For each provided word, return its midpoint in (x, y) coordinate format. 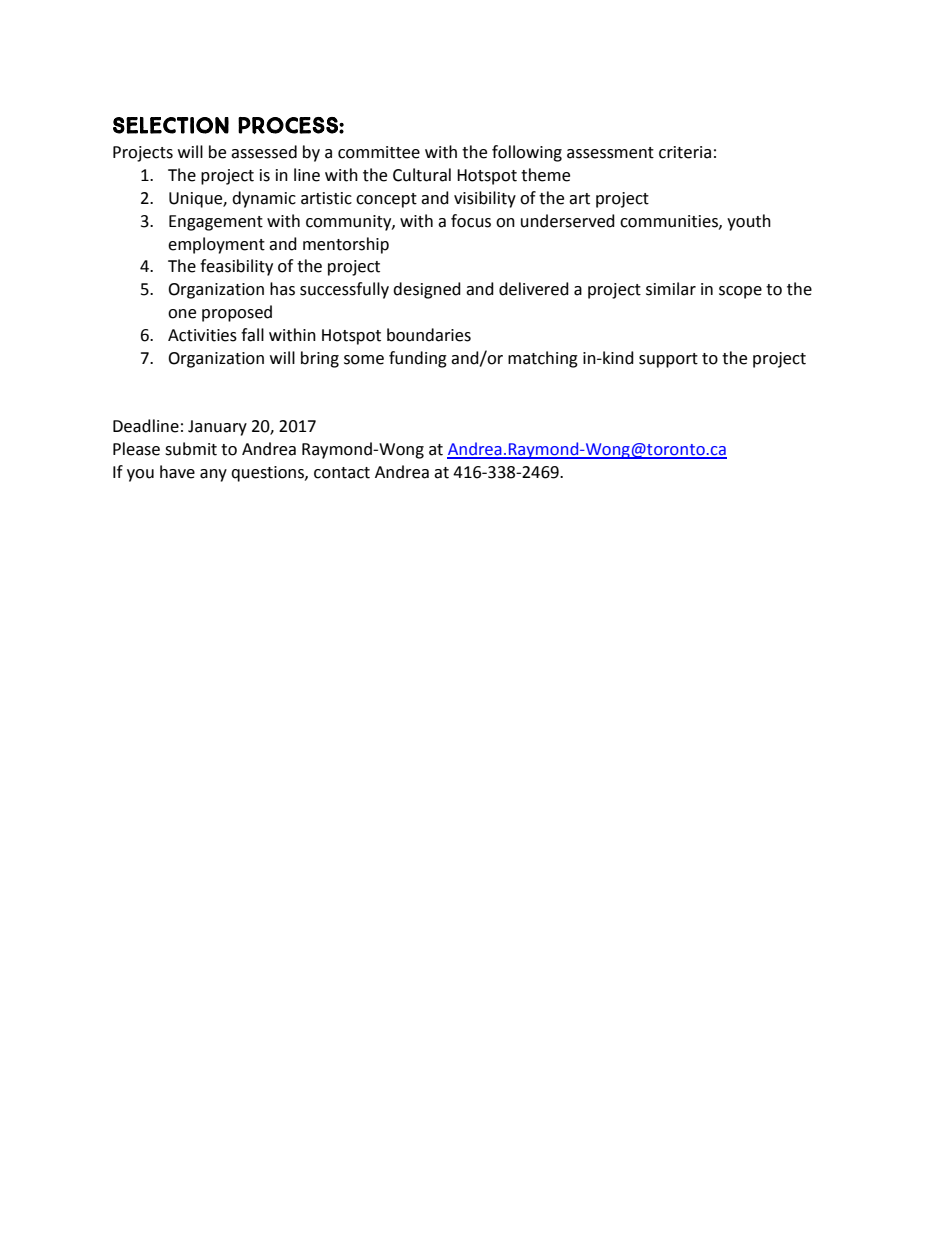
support (668, 360)
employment (216, 245)
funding (418, 359)
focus (471, 221)
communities (670, 222)
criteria (685, 152)
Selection (171, 125)
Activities (202, 335)
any (213, 475)
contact (342, 473)
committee (379, 152)
